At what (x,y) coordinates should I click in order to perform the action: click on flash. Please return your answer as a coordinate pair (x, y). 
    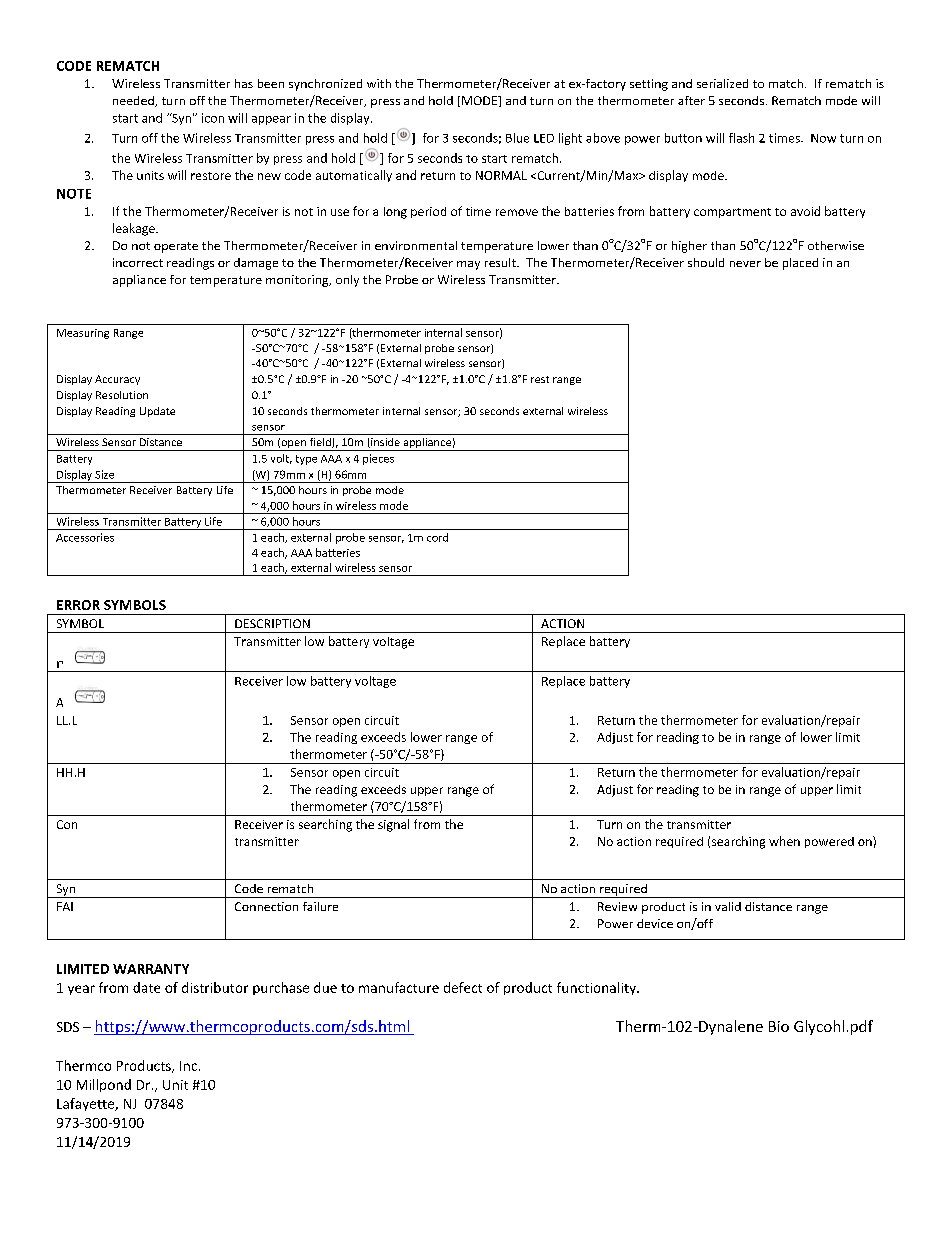
    Looking at the image, I should click on (741, 138).
